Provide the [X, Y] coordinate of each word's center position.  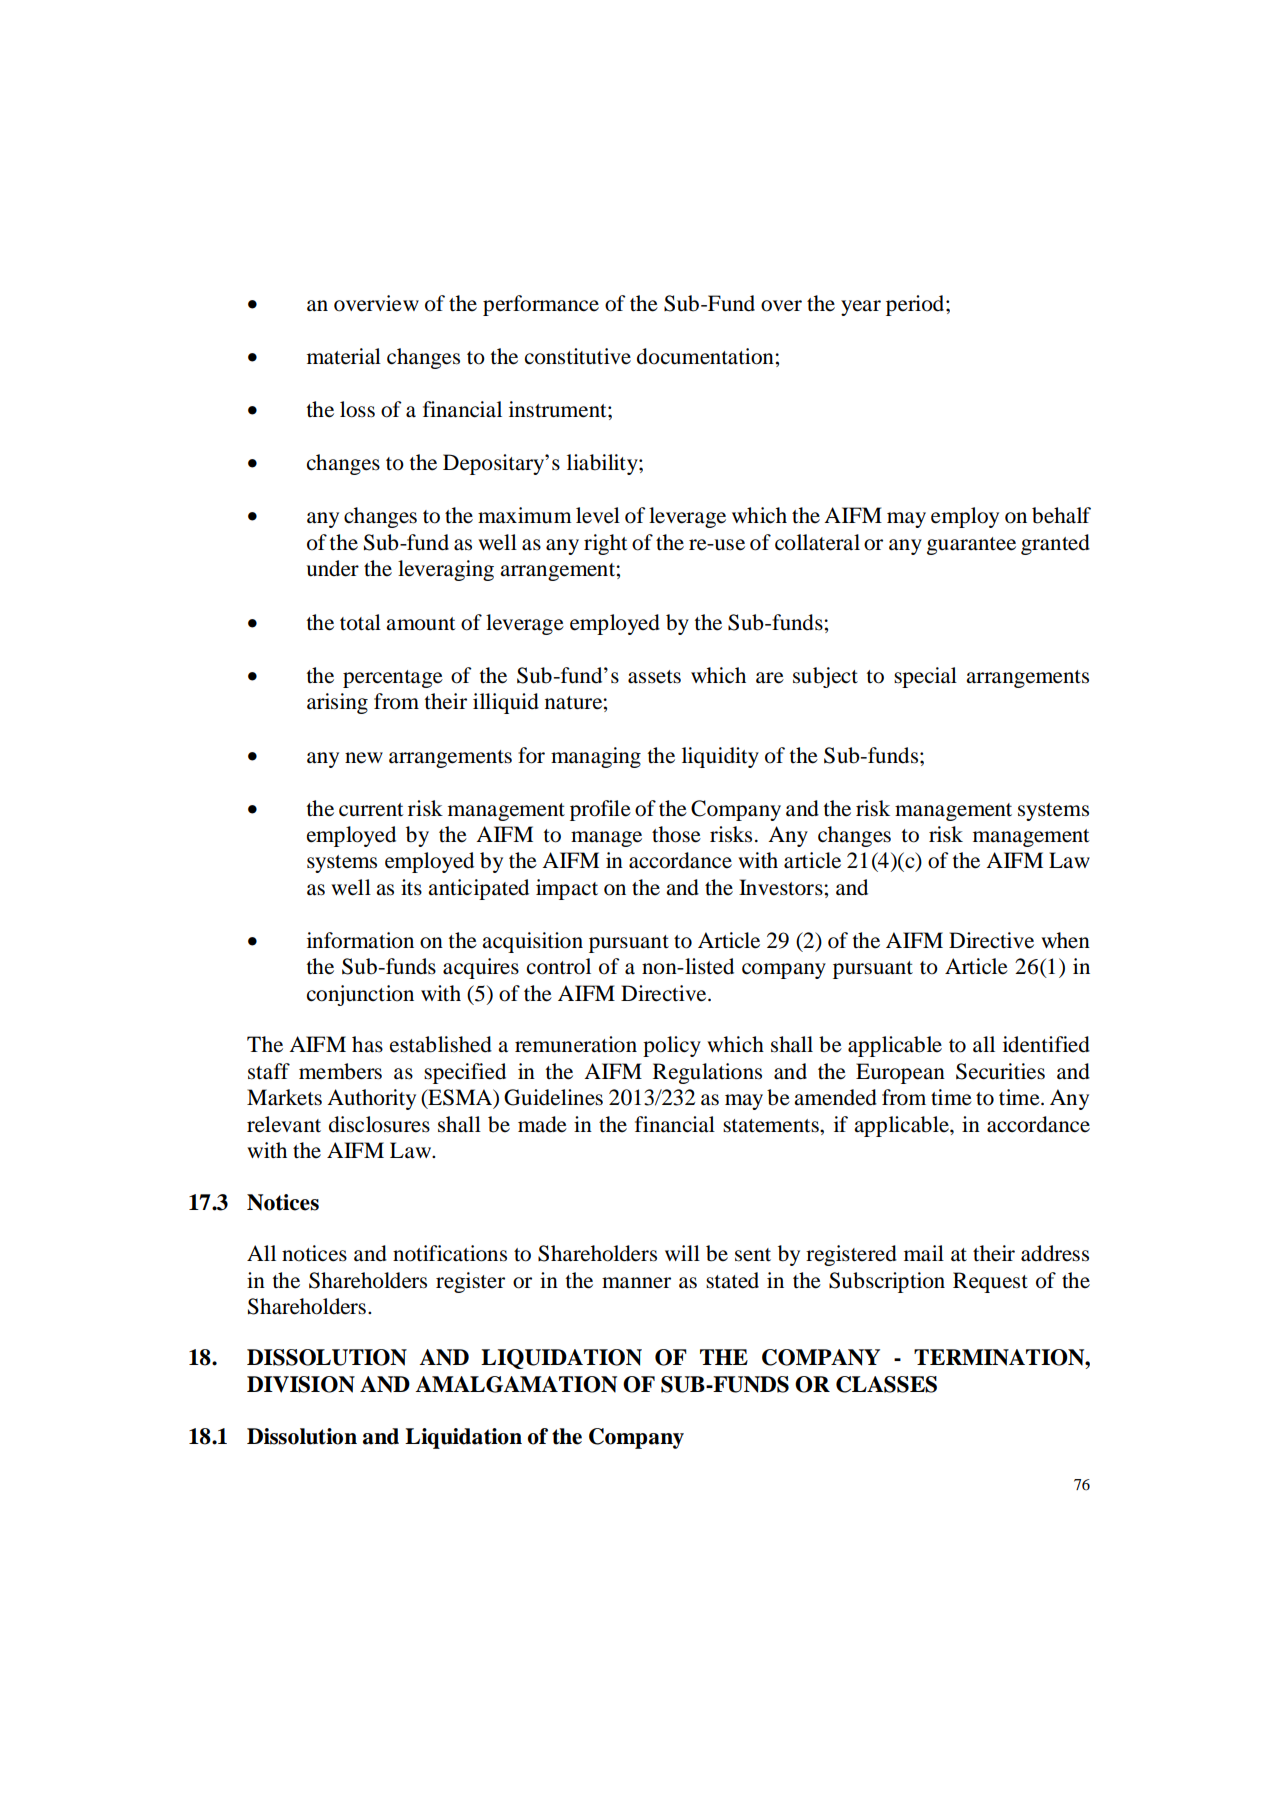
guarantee [971, 546]
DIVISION [301, 1384]
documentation [706, 356]
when [1065, 940]
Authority [371, 1099]
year [861, 308]
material [344, 356]
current [371, 810]
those [676, 834]
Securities [1000, 1071]
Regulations [707, 1073]
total [360, 622]
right [606, 544]
